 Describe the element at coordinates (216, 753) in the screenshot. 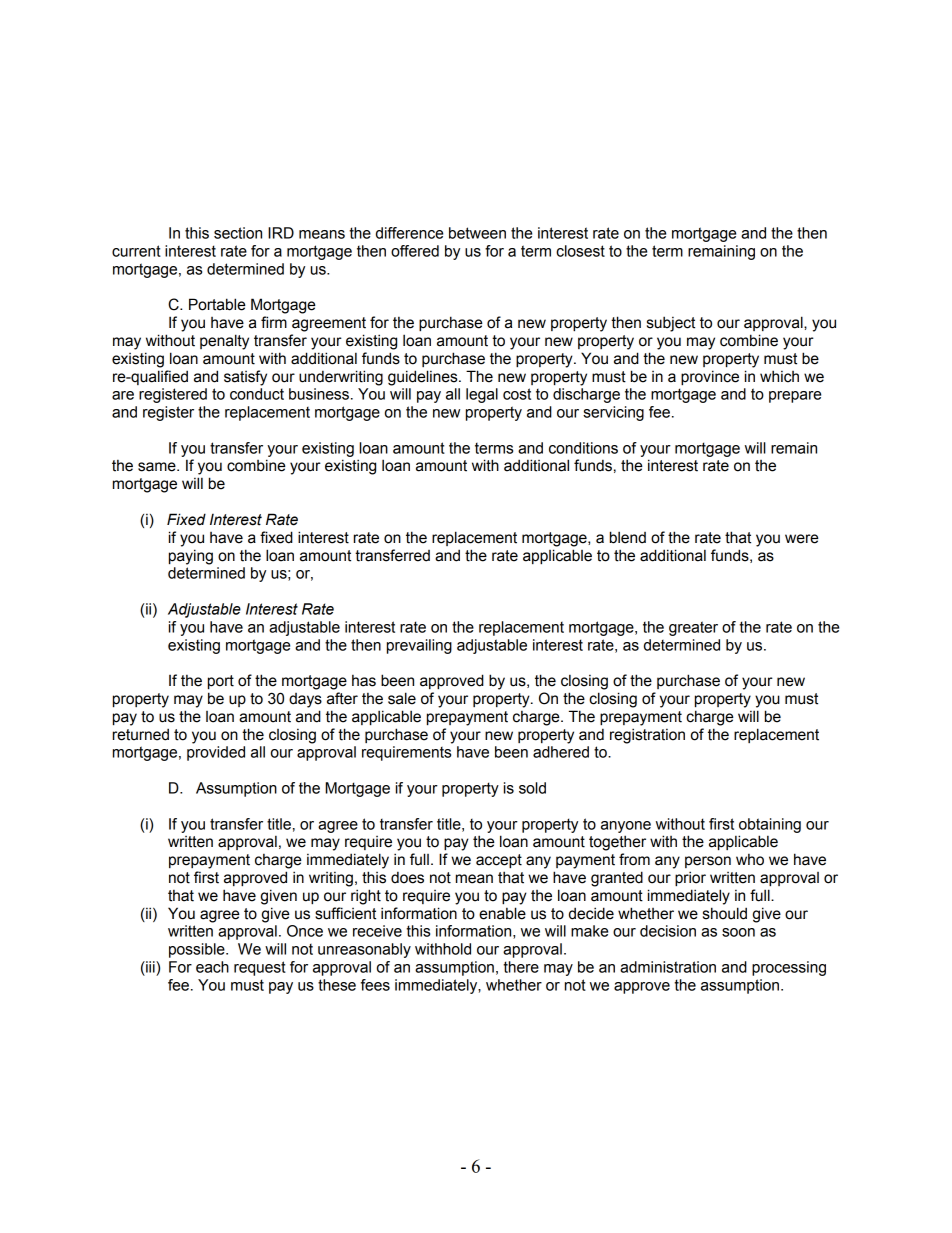

I see `provided` at that location.
